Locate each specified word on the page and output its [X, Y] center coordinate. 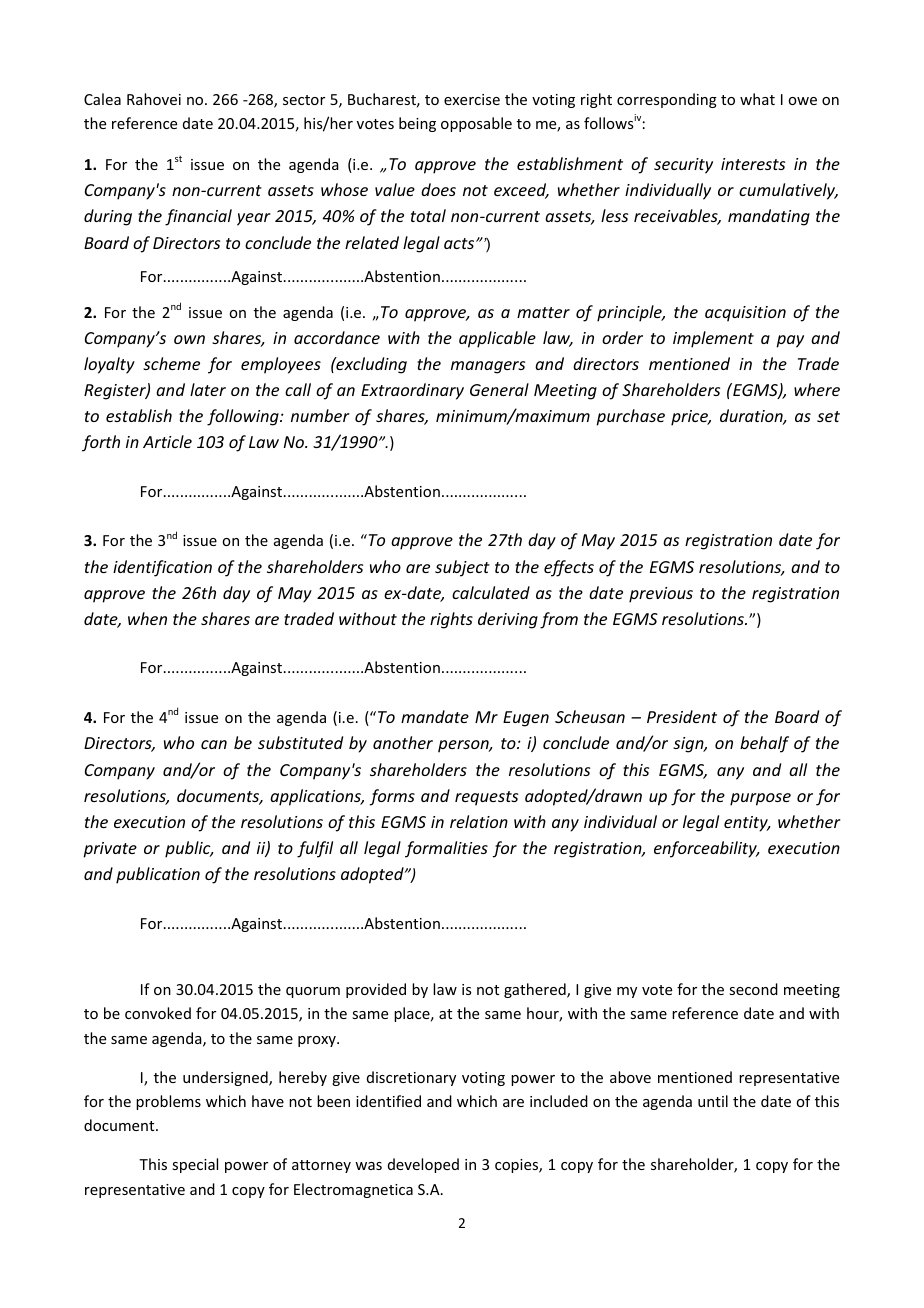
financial [198, 217]
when [147, 618]
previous [661, 595]
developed [423, 1165]
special [195, 1165]
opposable [476, 124]
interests [753, 164]
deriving [508, 620]
